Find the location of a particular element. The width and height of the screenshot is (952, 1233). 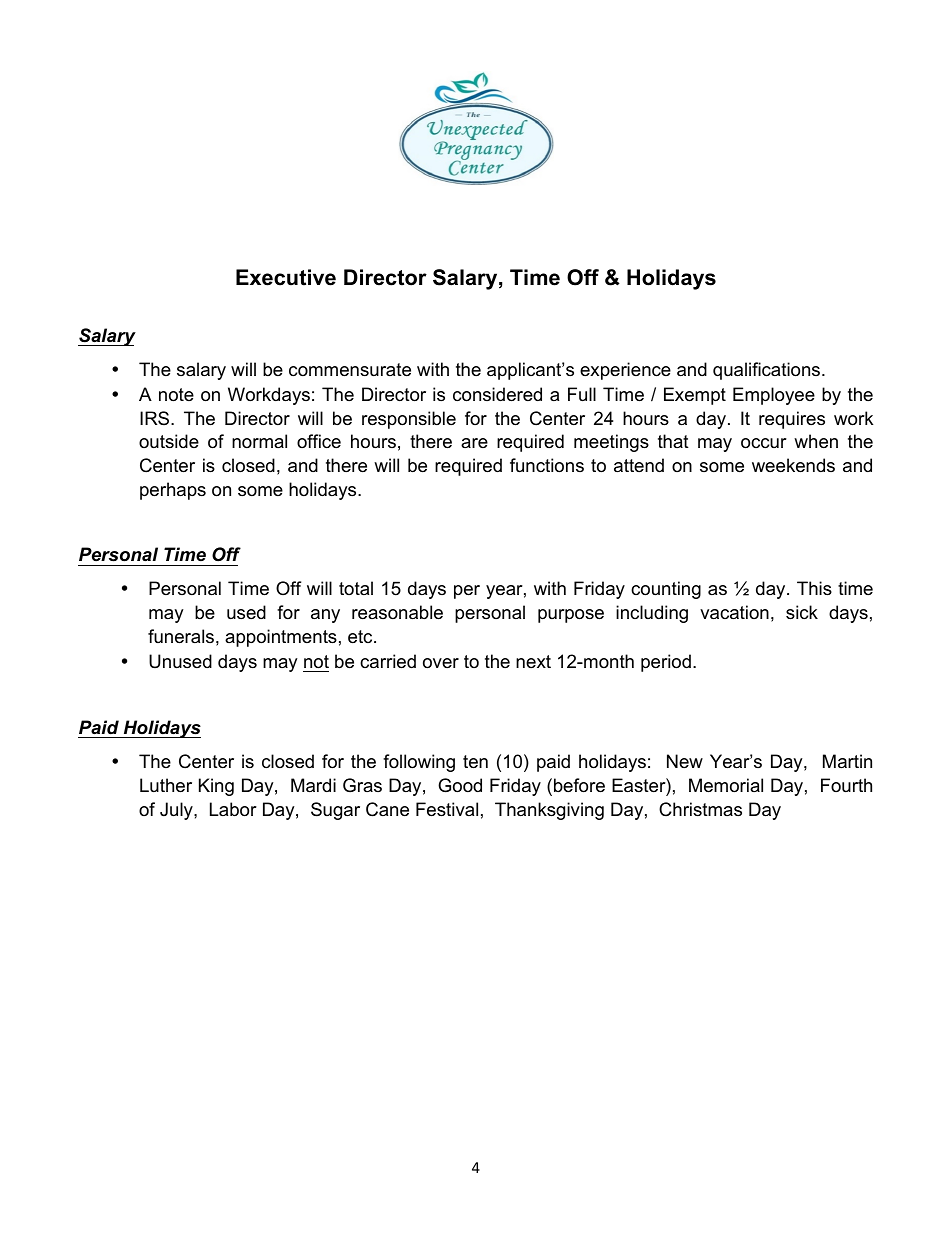

vacation is located at coordinates (734, 612).
